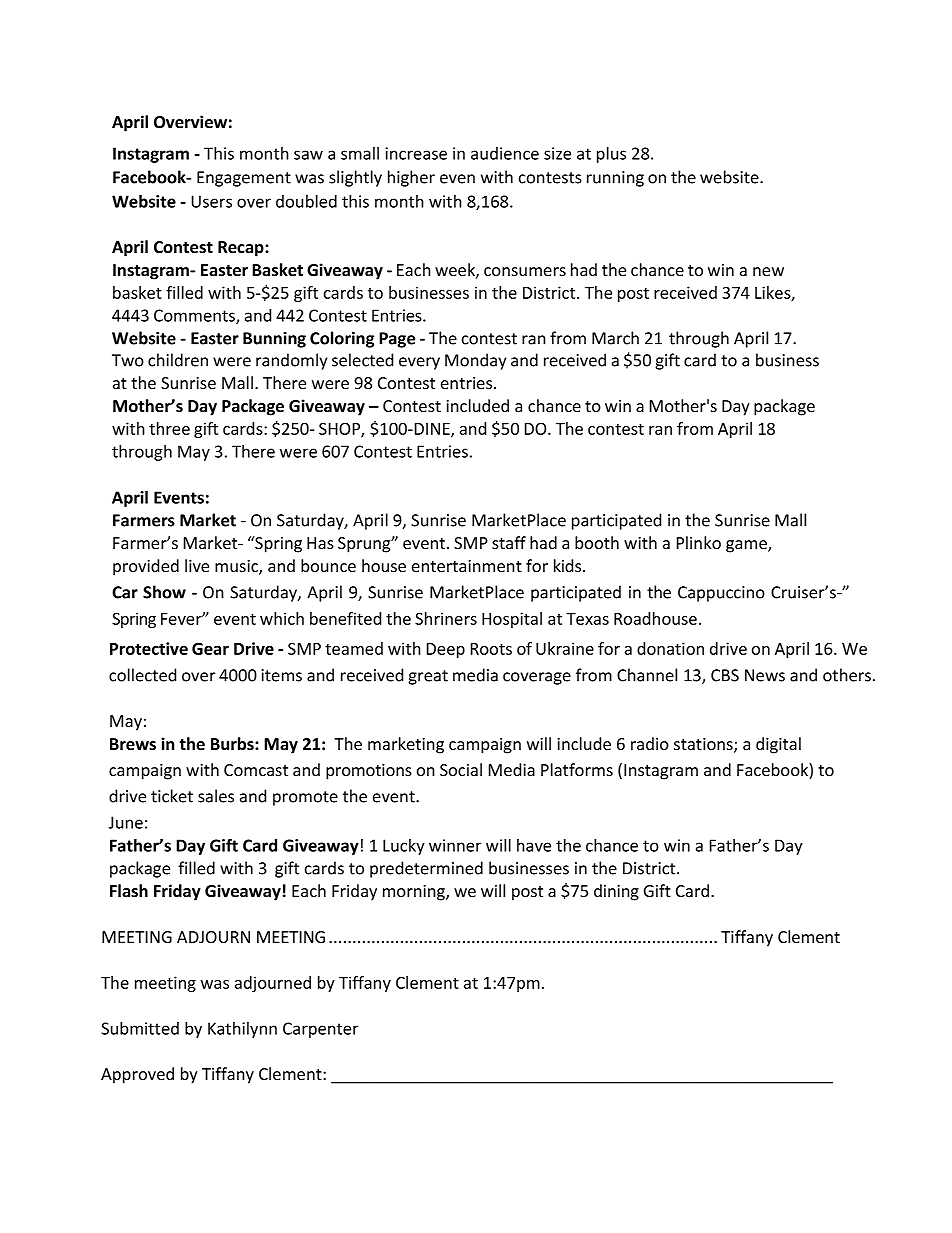 Image resolution: width=952 pixels, height=1233 pixels. Describe the element at coordinates (211, 201) in the image. I see `Users` at that location.
